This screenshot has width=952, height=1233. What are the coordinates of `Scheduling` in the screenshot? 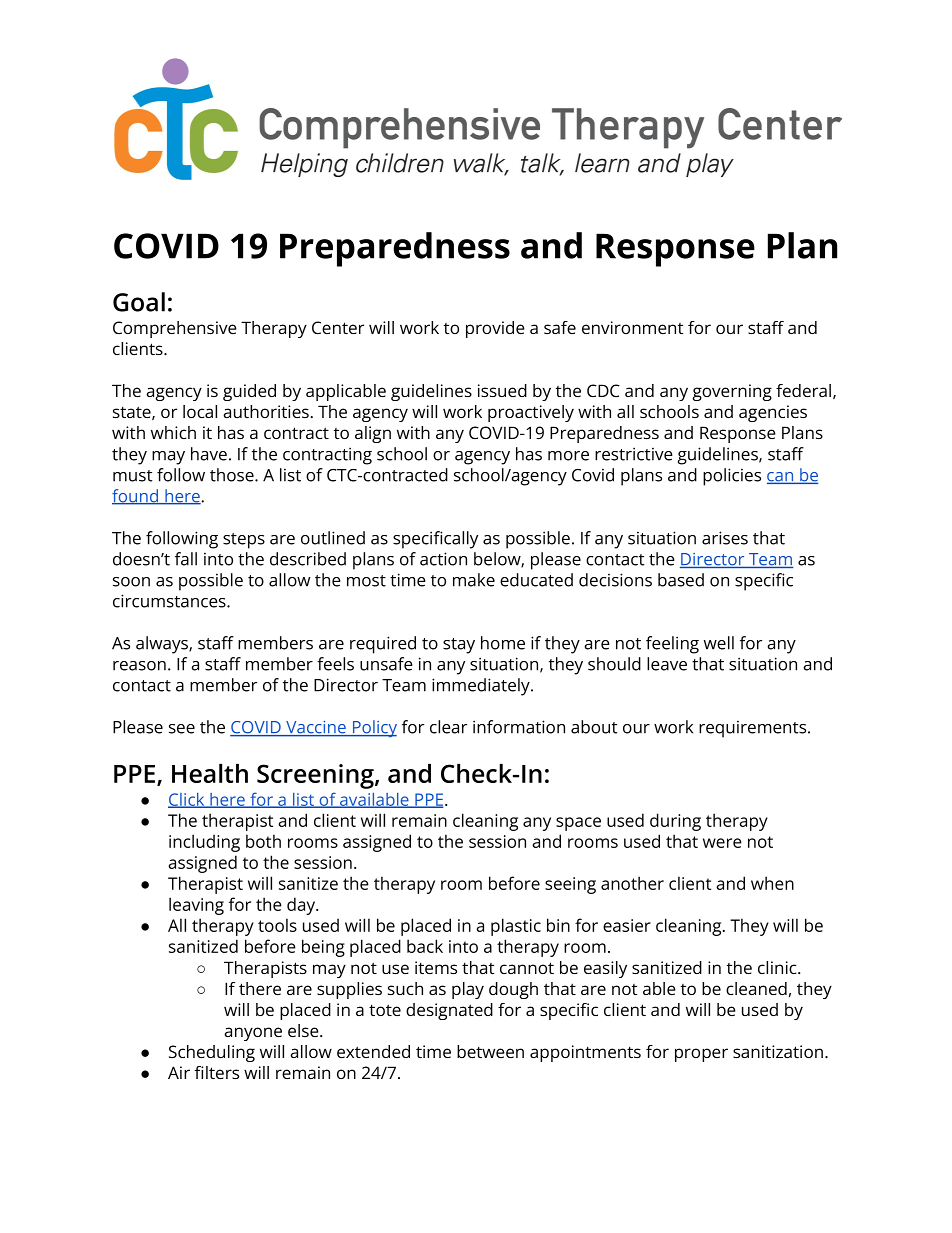 It's located at (212, 1053).
